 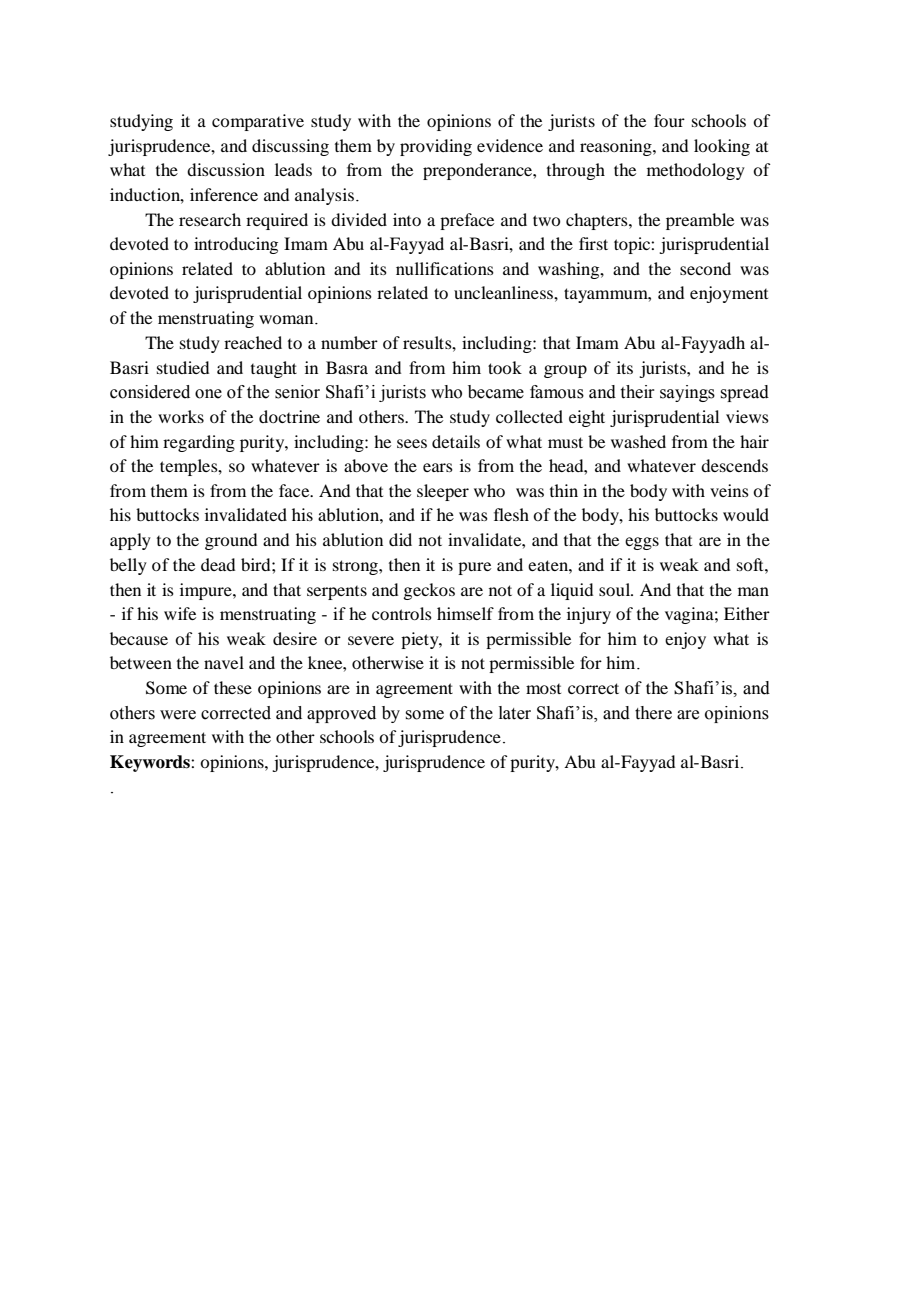 What do you see at coordinates (515, 713) in the document?
I see `later` at bounding box center [515, 713].
